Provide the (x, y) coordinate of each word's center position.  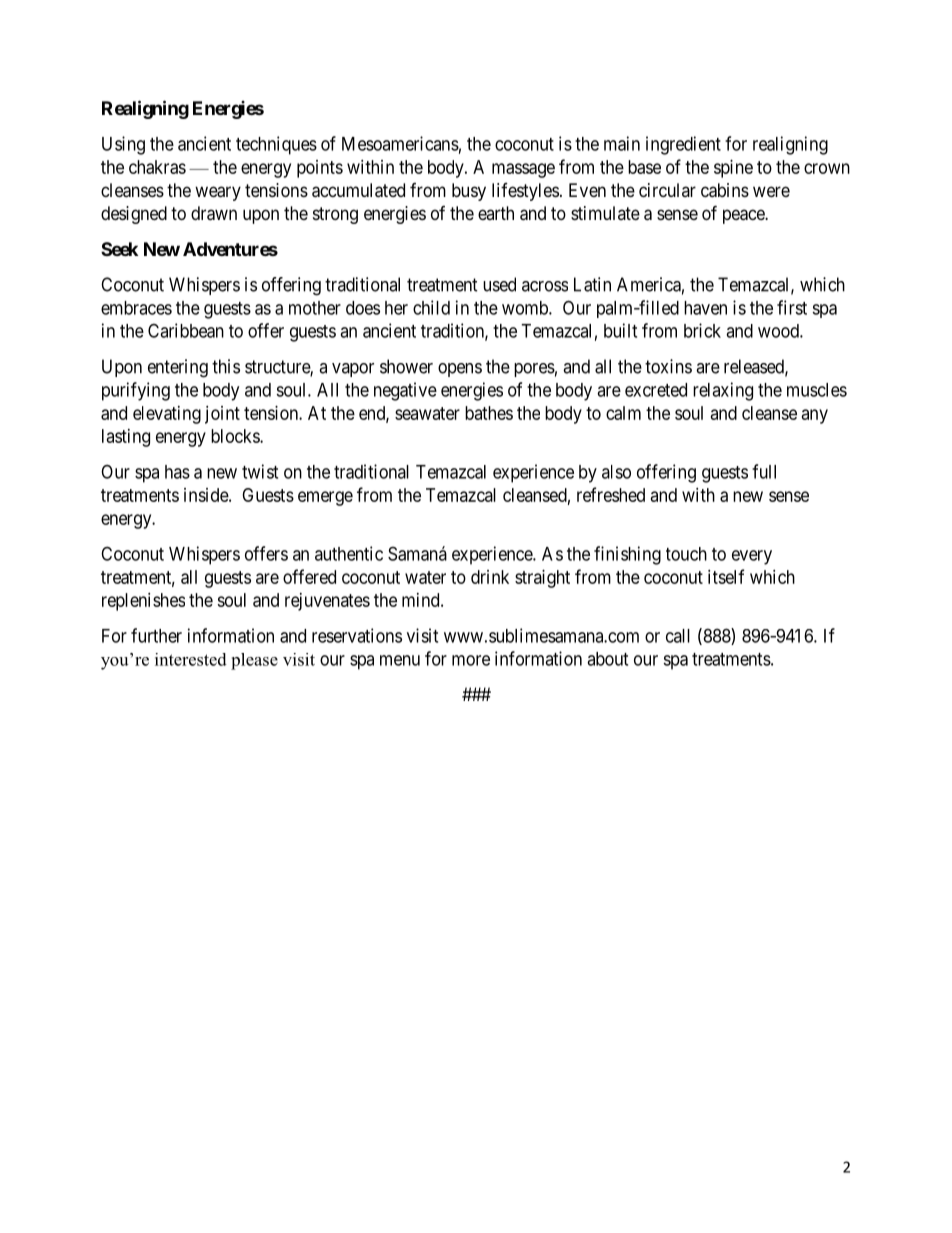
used (499, 284)
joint (222, 415)
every (752, 557)
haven (705, 308)
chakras (157, 167)
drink (490, 577)
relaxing (723, 391)
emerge (325, 498)
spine (733, 169)
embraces (136, 308)
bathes (489, 413)
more (471, 660)
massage (523, 170)
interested (191, 659)
